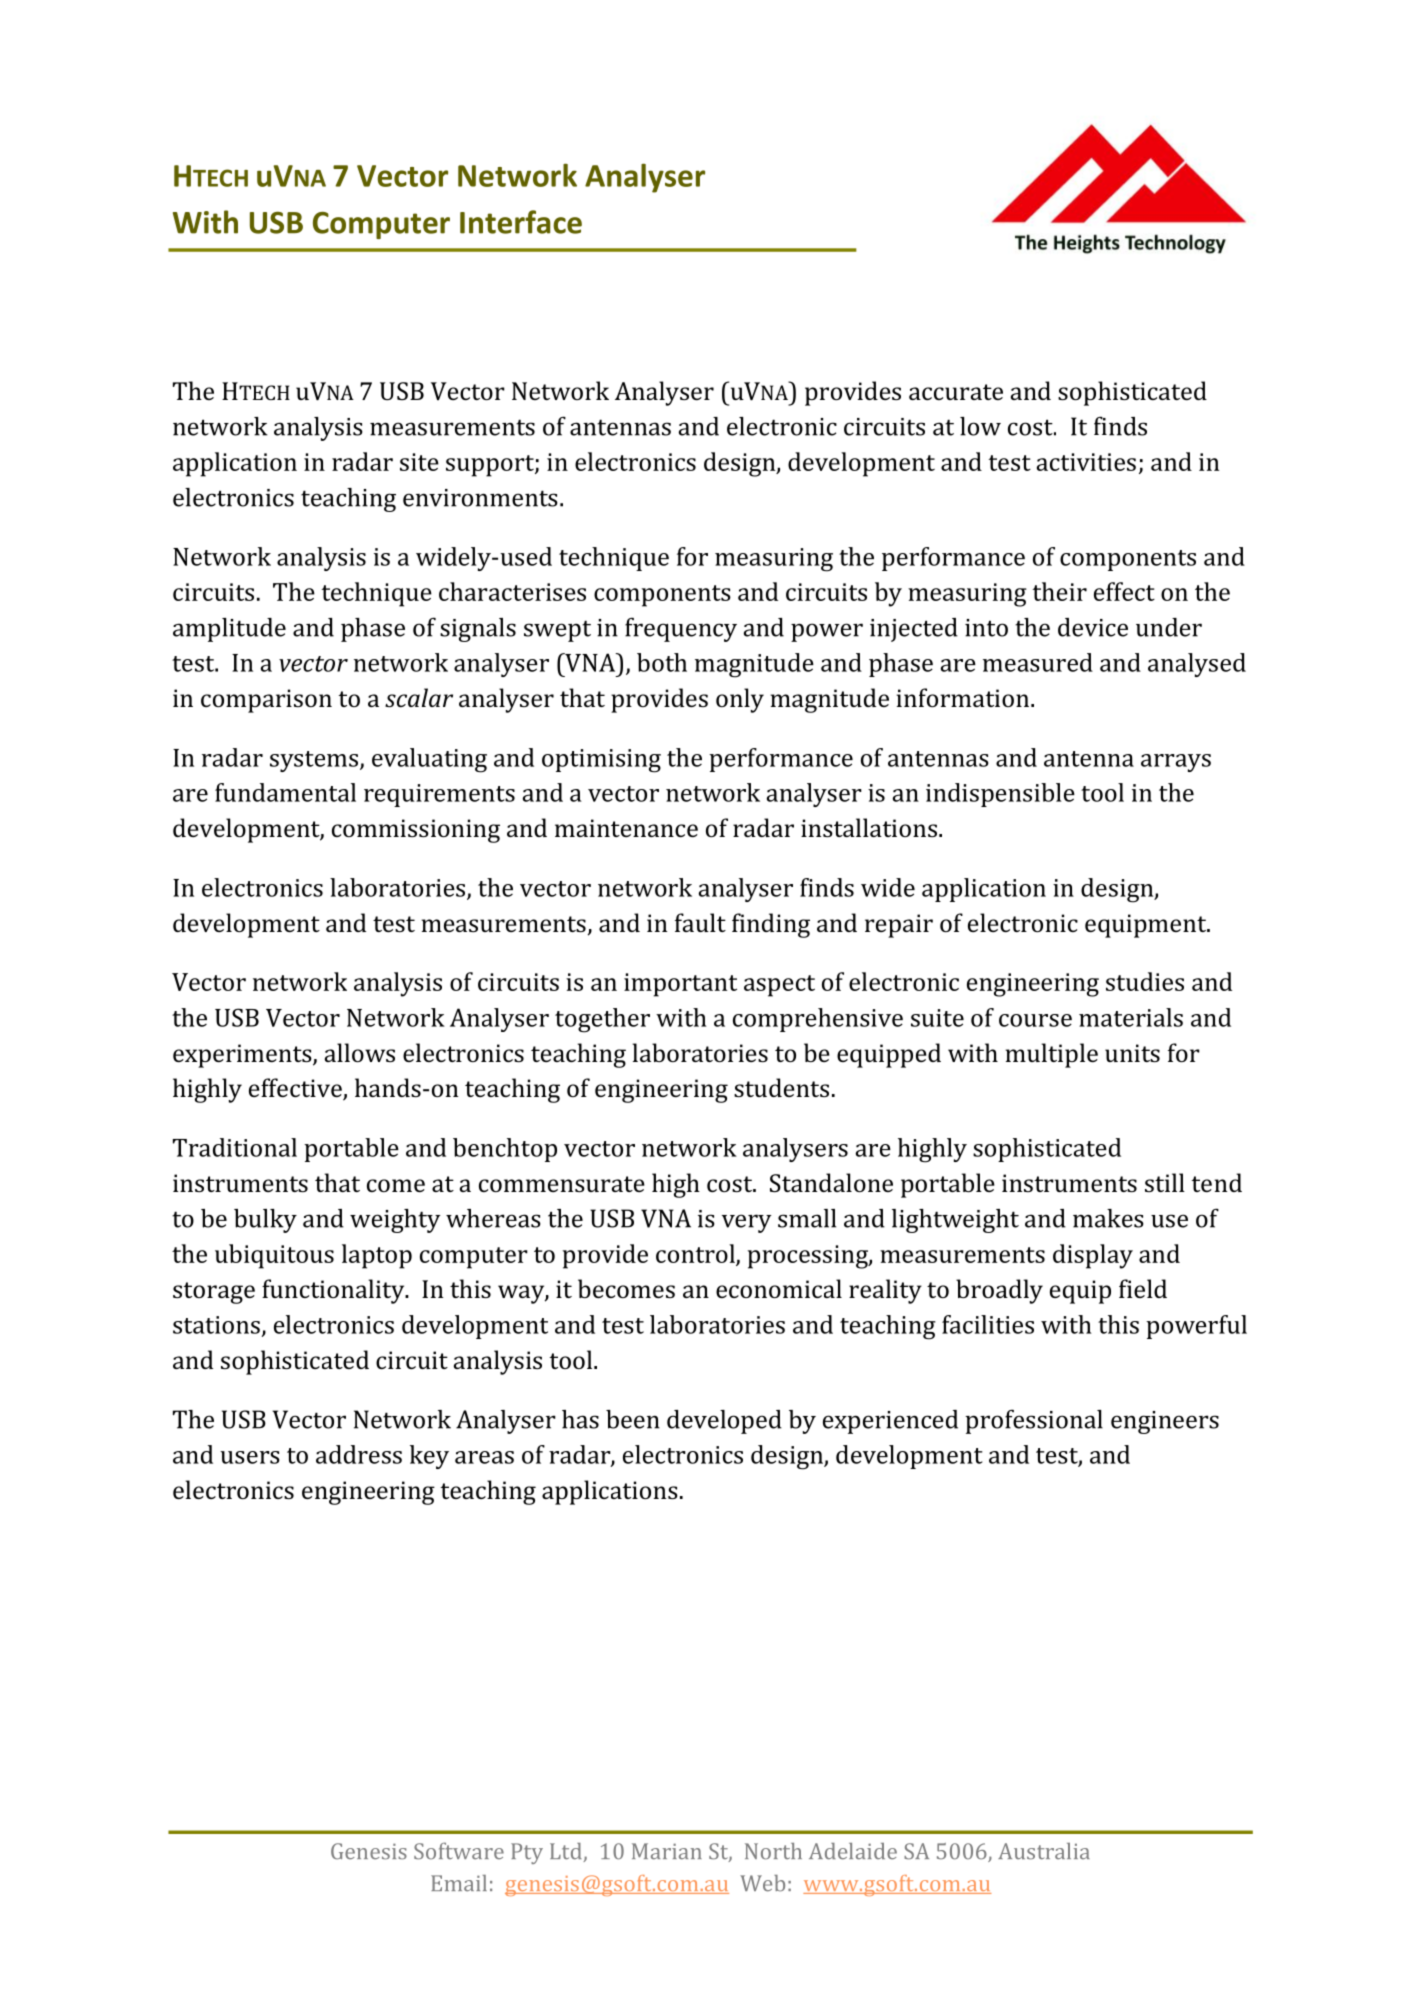 The width and height of the screenshot is (1421, 2009). Describe the element at coordinates (459, 1851) in the screenshot. I see `Software` at that location.
